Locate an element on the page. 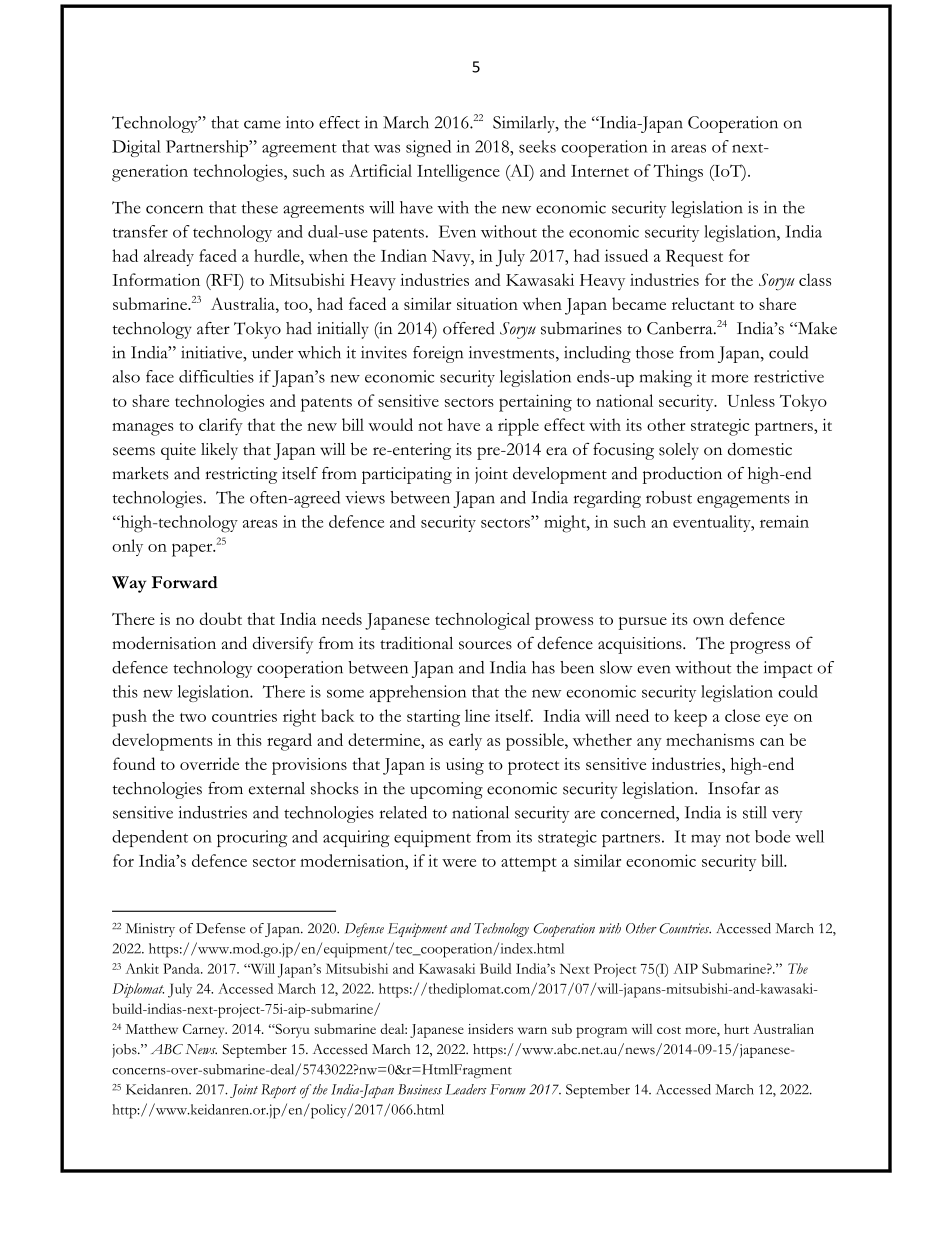 Image resolution: width=952 pixels, height=1233 pixels. Leaders is located at coordinates (466, 1089).
